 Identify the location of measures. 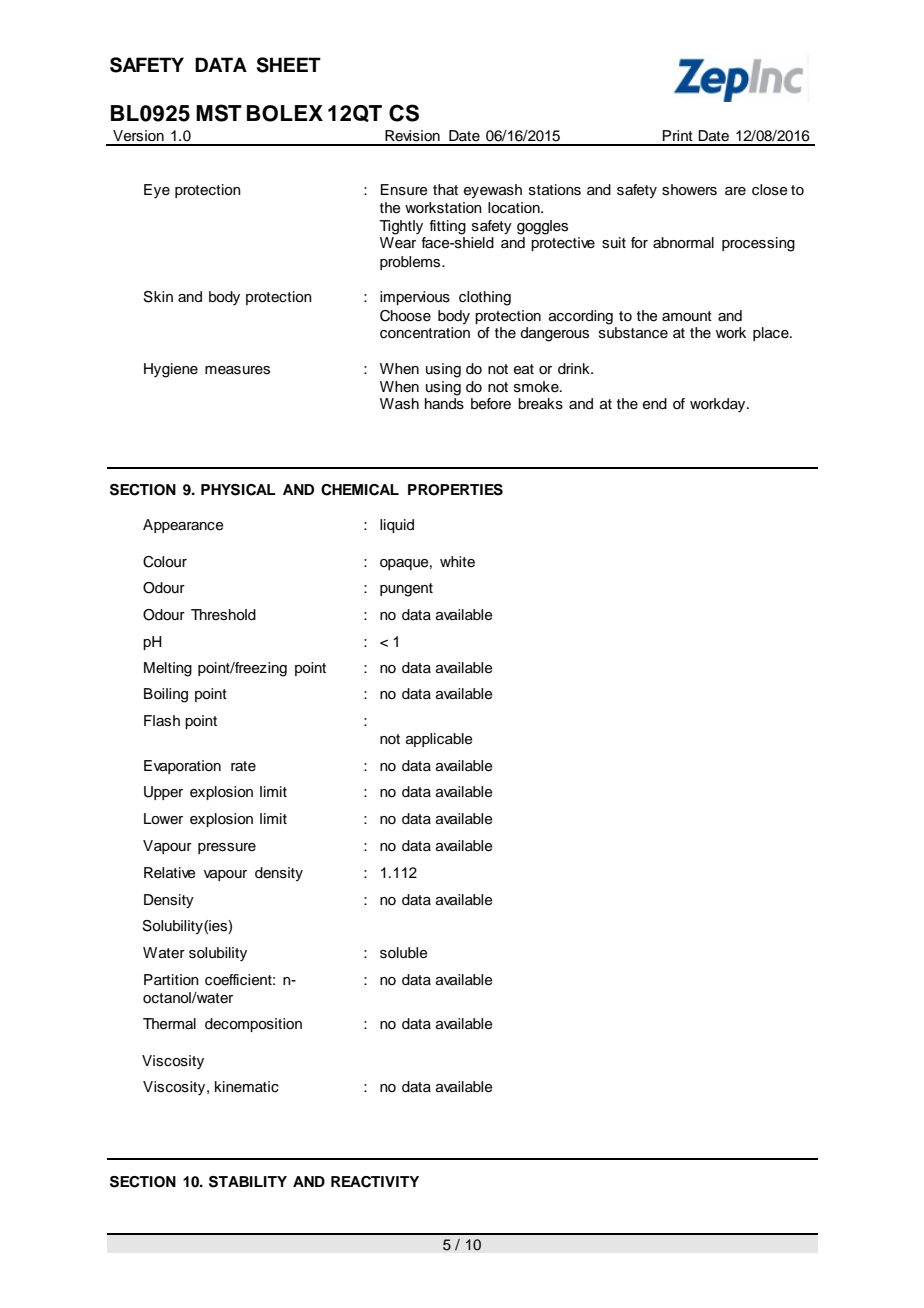
(237, 370).
